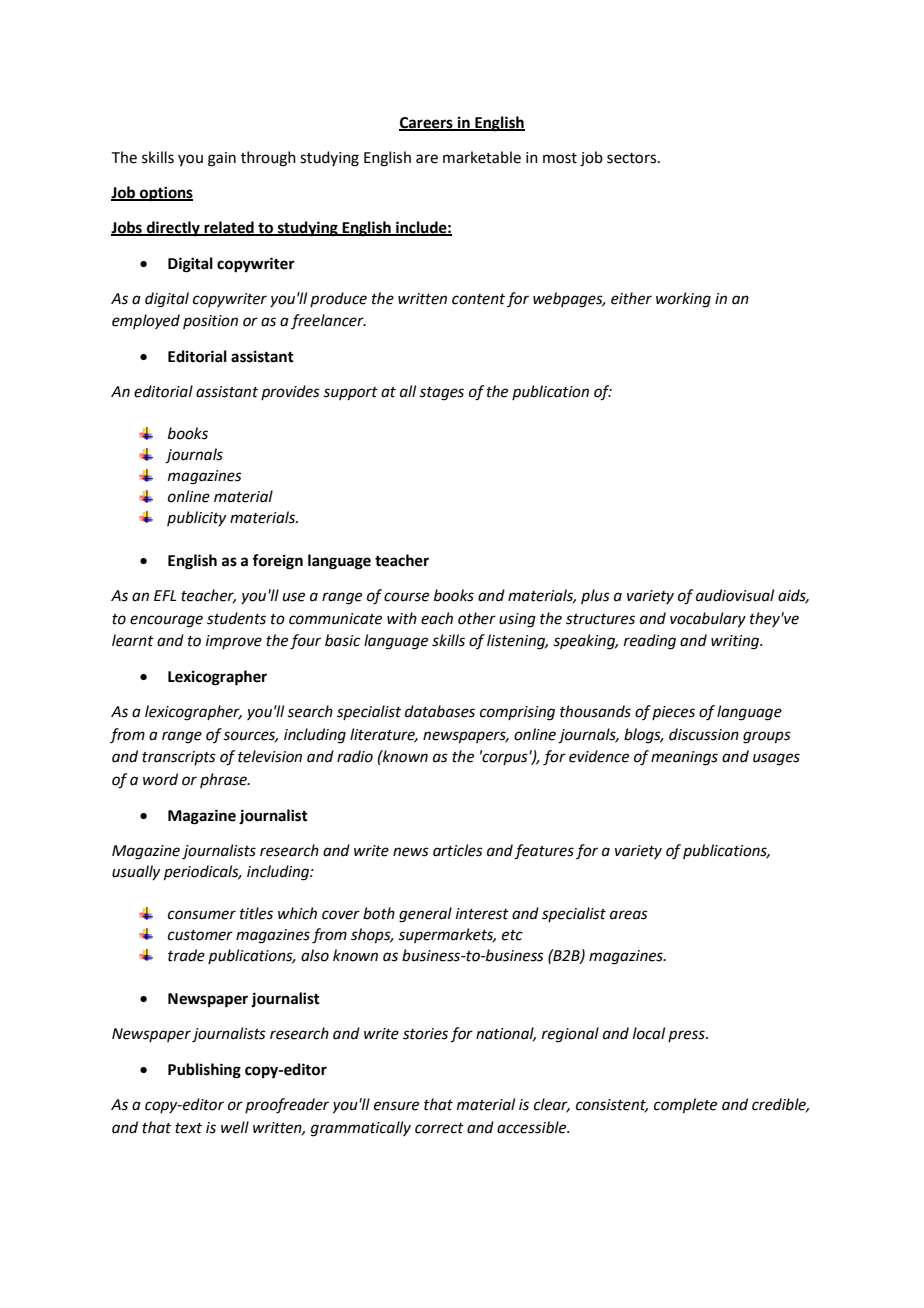  Describe the element at coordinates (439, 1128) in the page. I see `correct` at that location.
